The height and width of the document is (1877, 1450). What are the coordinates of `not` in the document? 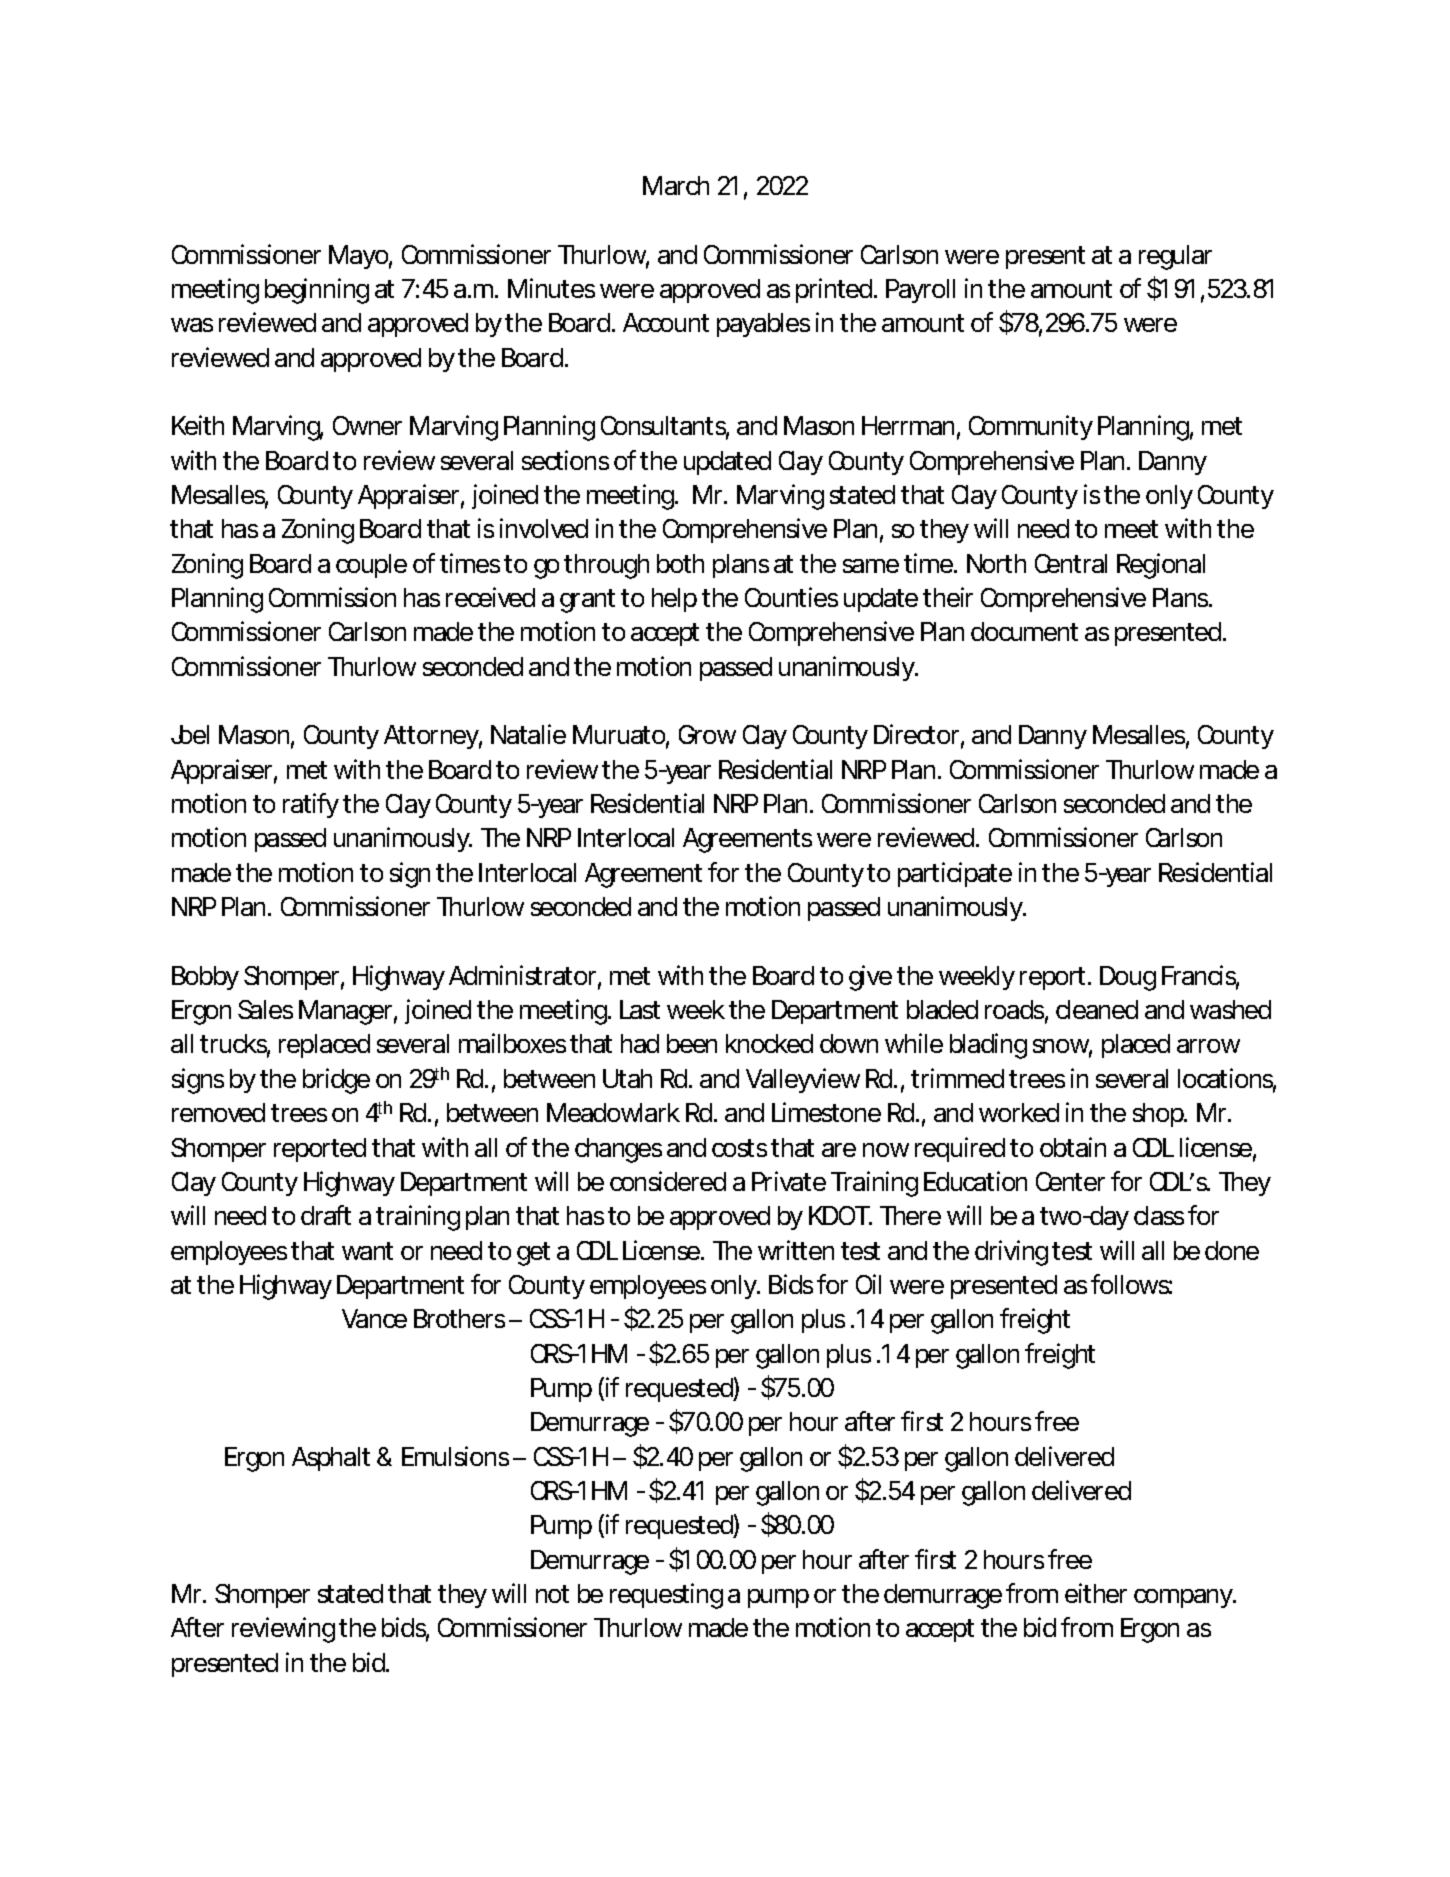 It's located at (552, 1594).
